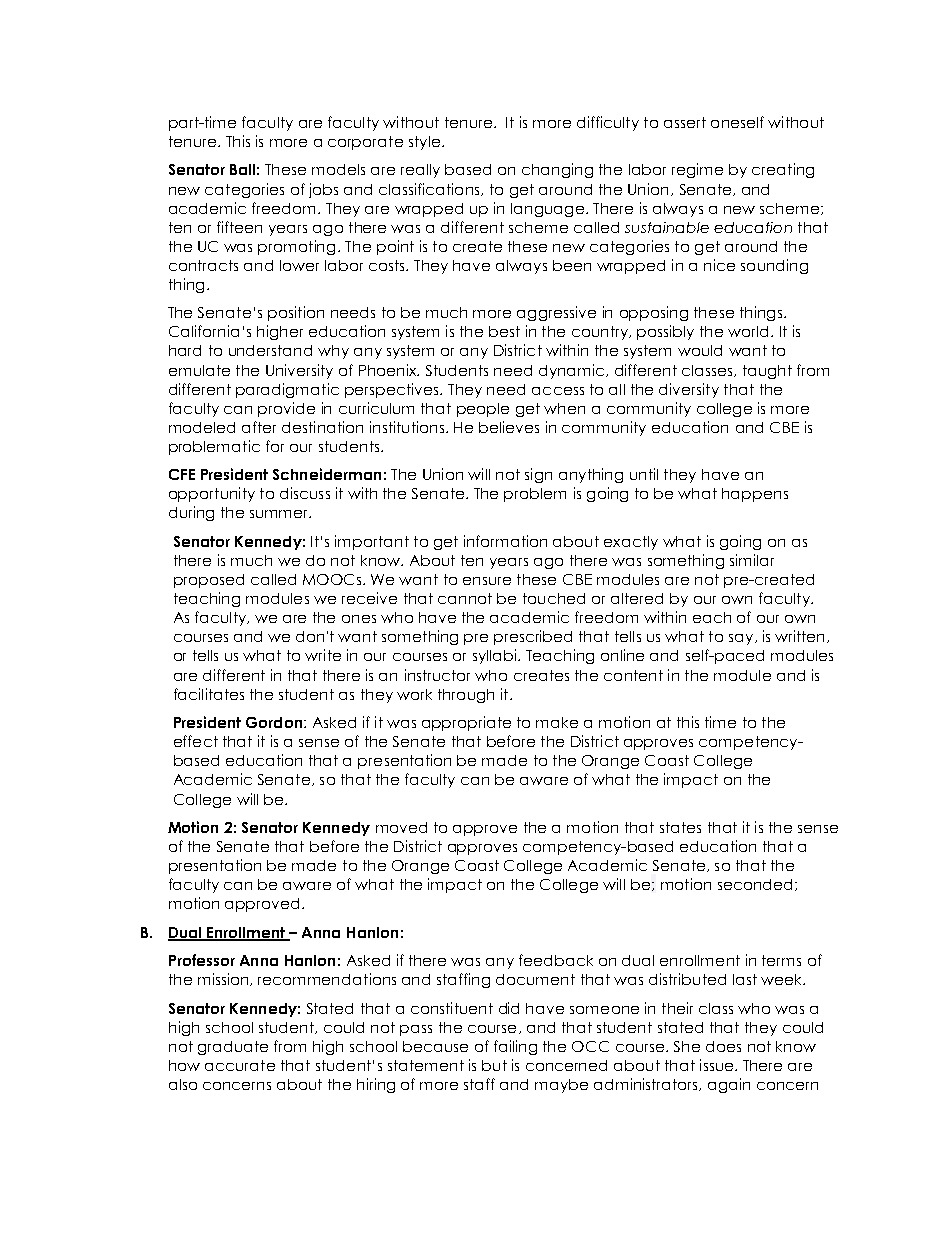  I want to click on states, so click(680, 827).
